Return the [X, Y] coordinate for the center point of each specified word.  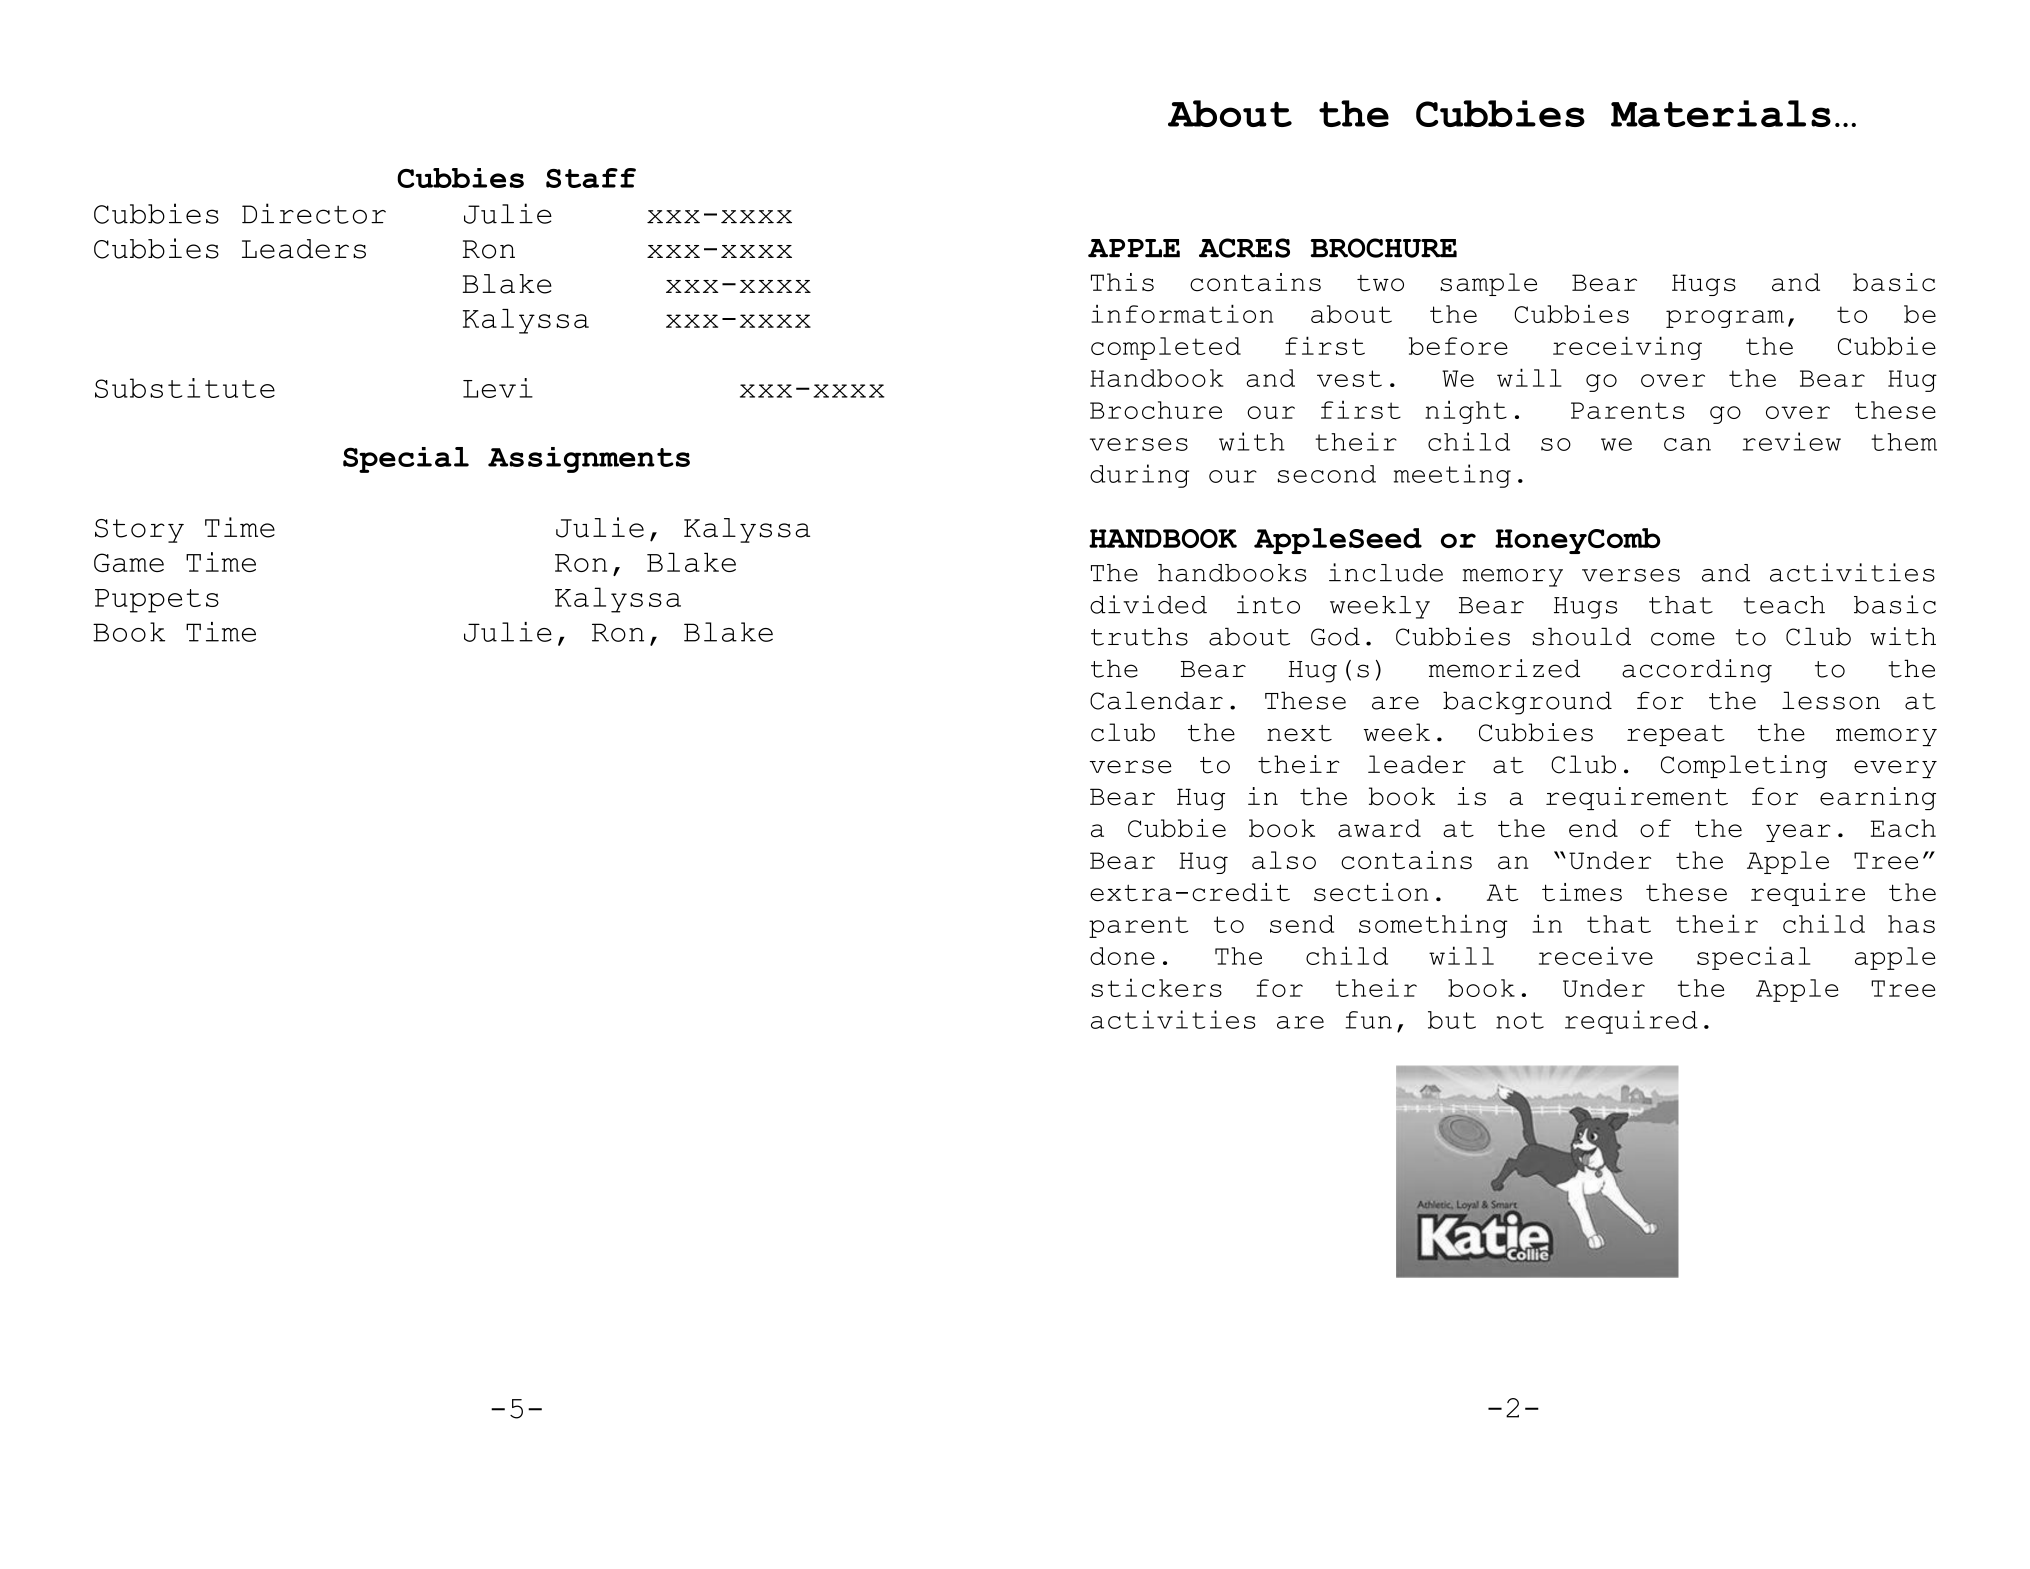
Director [314, 213]
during [1139, 476]
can [1687, 444]
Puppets [157, 601]
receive [1596, 955]
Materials [1721, 113]
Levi [498, 388]
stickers [1156, 987]
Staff [591, 178]
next [1299, 733]
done [1122, 956]
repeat [1676, 735]
